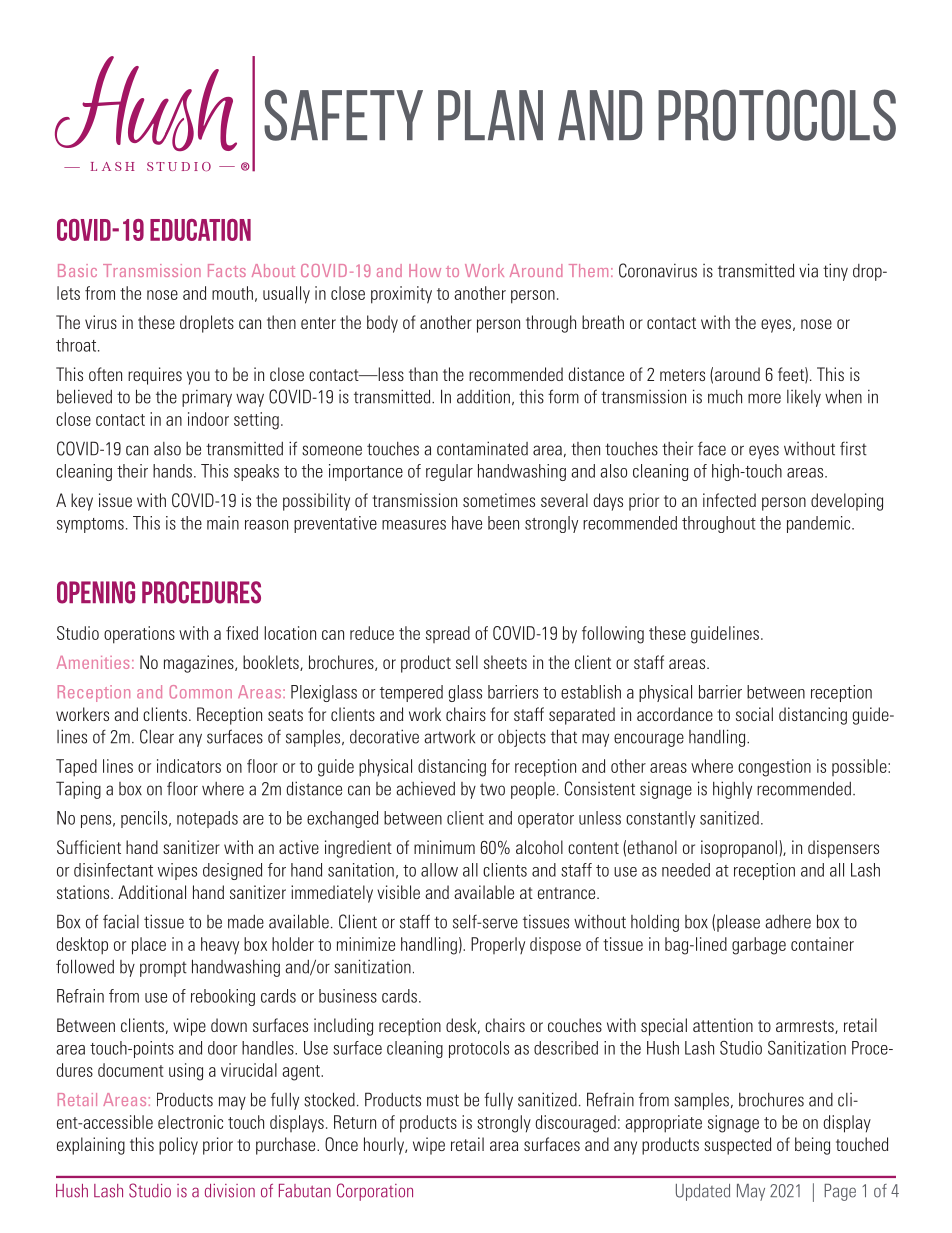 The height and width of the page is (1233, 952). What do you see at coordinates (200, 664) in the page?
I see `magazines` at bounding box center [200, 664].
